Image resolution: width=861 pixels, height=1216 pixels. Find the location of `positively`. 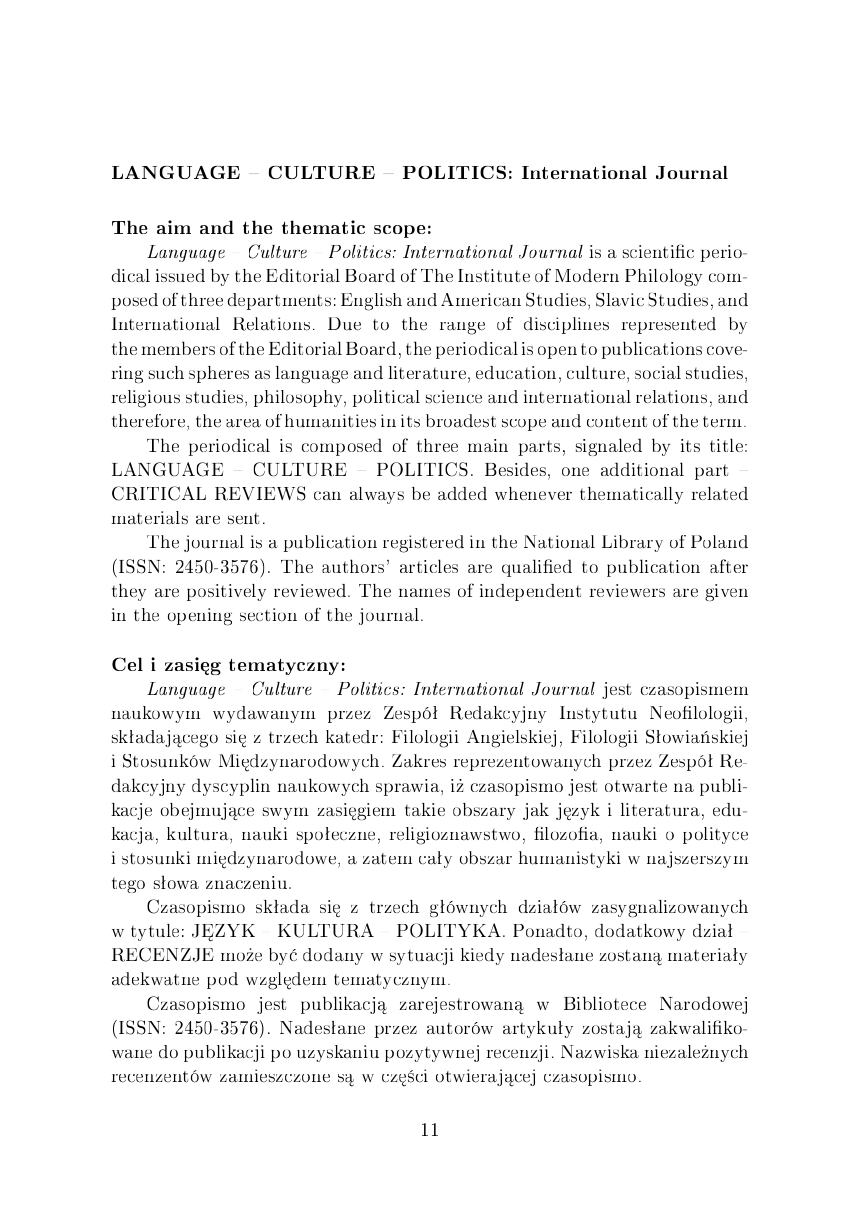

positively is located at coordinates (226, 592).
